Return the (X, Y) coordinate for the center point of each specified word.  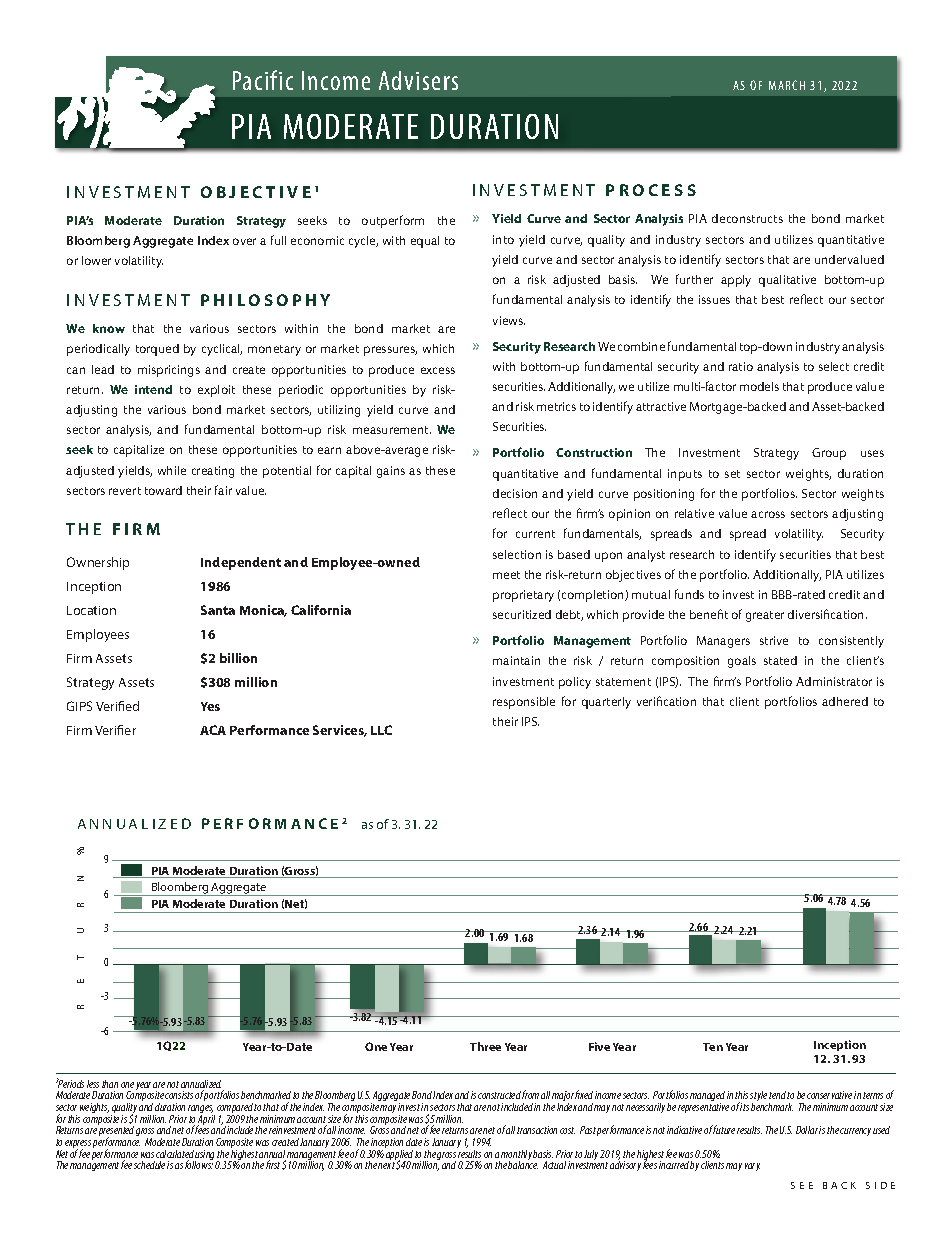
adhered (845, 701)
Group (829, 454)
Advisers (418, 80)
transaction (537, 1130)
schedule (149, 1165)
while (172, 470)
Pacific (263, 80)
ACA (213, 730)
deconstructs (747, 218)
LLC (381, 730)
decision (515, 493)
